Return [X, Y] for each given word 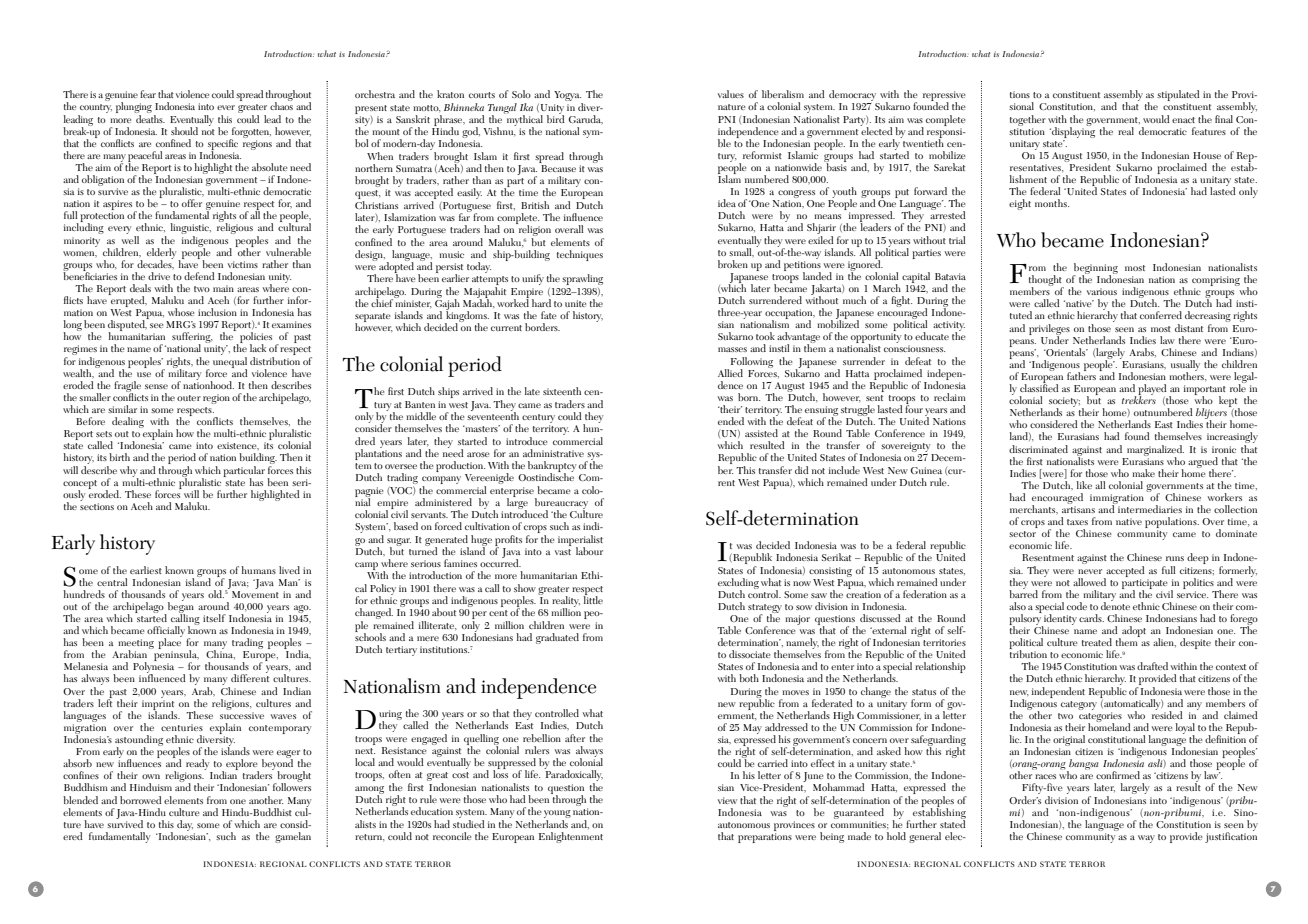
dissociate [749, 654]
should [184, 131]
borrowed [141, 800]
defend [199, 276]
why [129, 472]
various [1102, 291]
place [170, 644]
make [1143, 473]
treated [1097, 642]
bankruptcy [552, 468]
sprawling [582, 279]
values [731, 94]
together [1028, 120]
